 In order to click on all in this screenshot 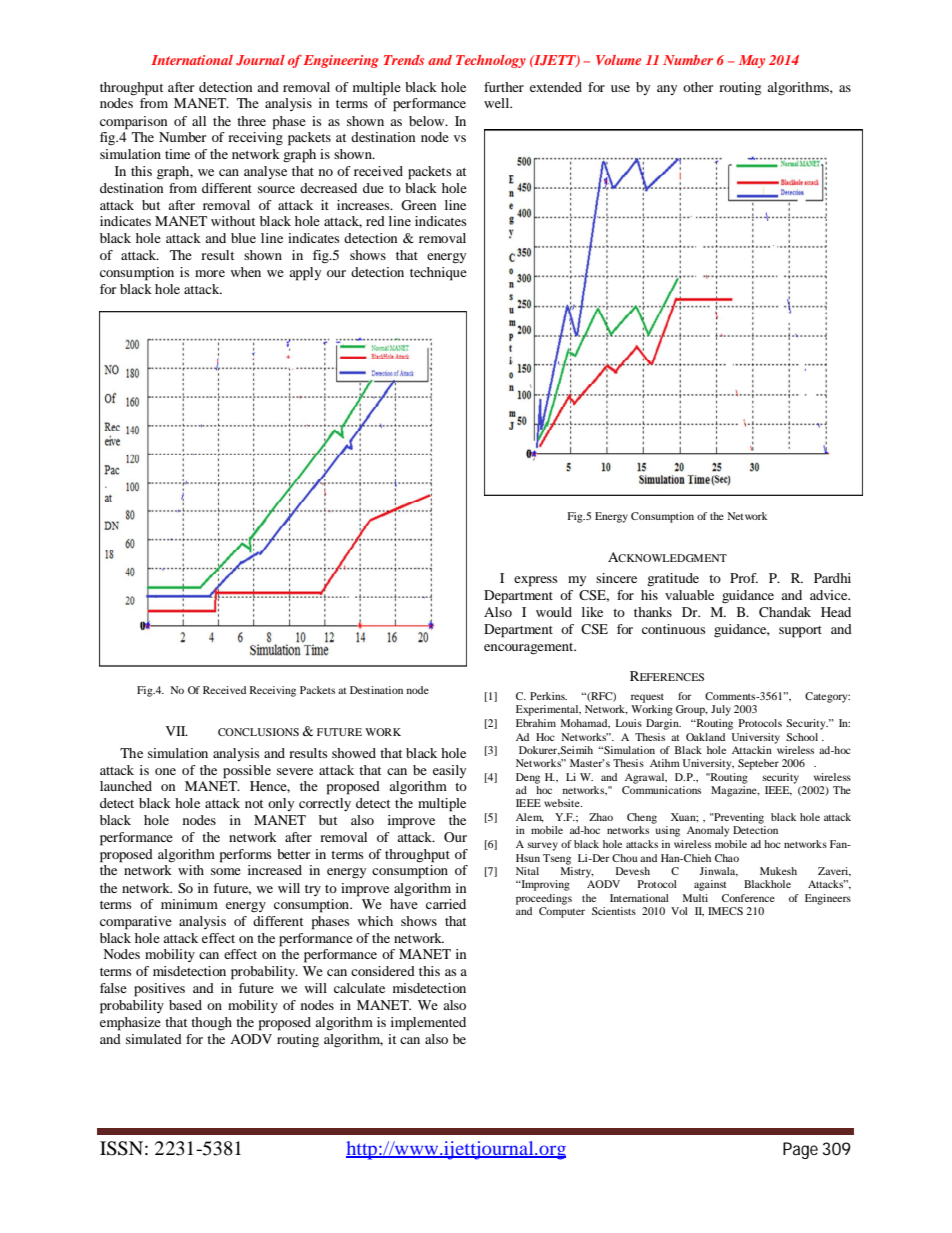, I will do `click(199, 121)`.
